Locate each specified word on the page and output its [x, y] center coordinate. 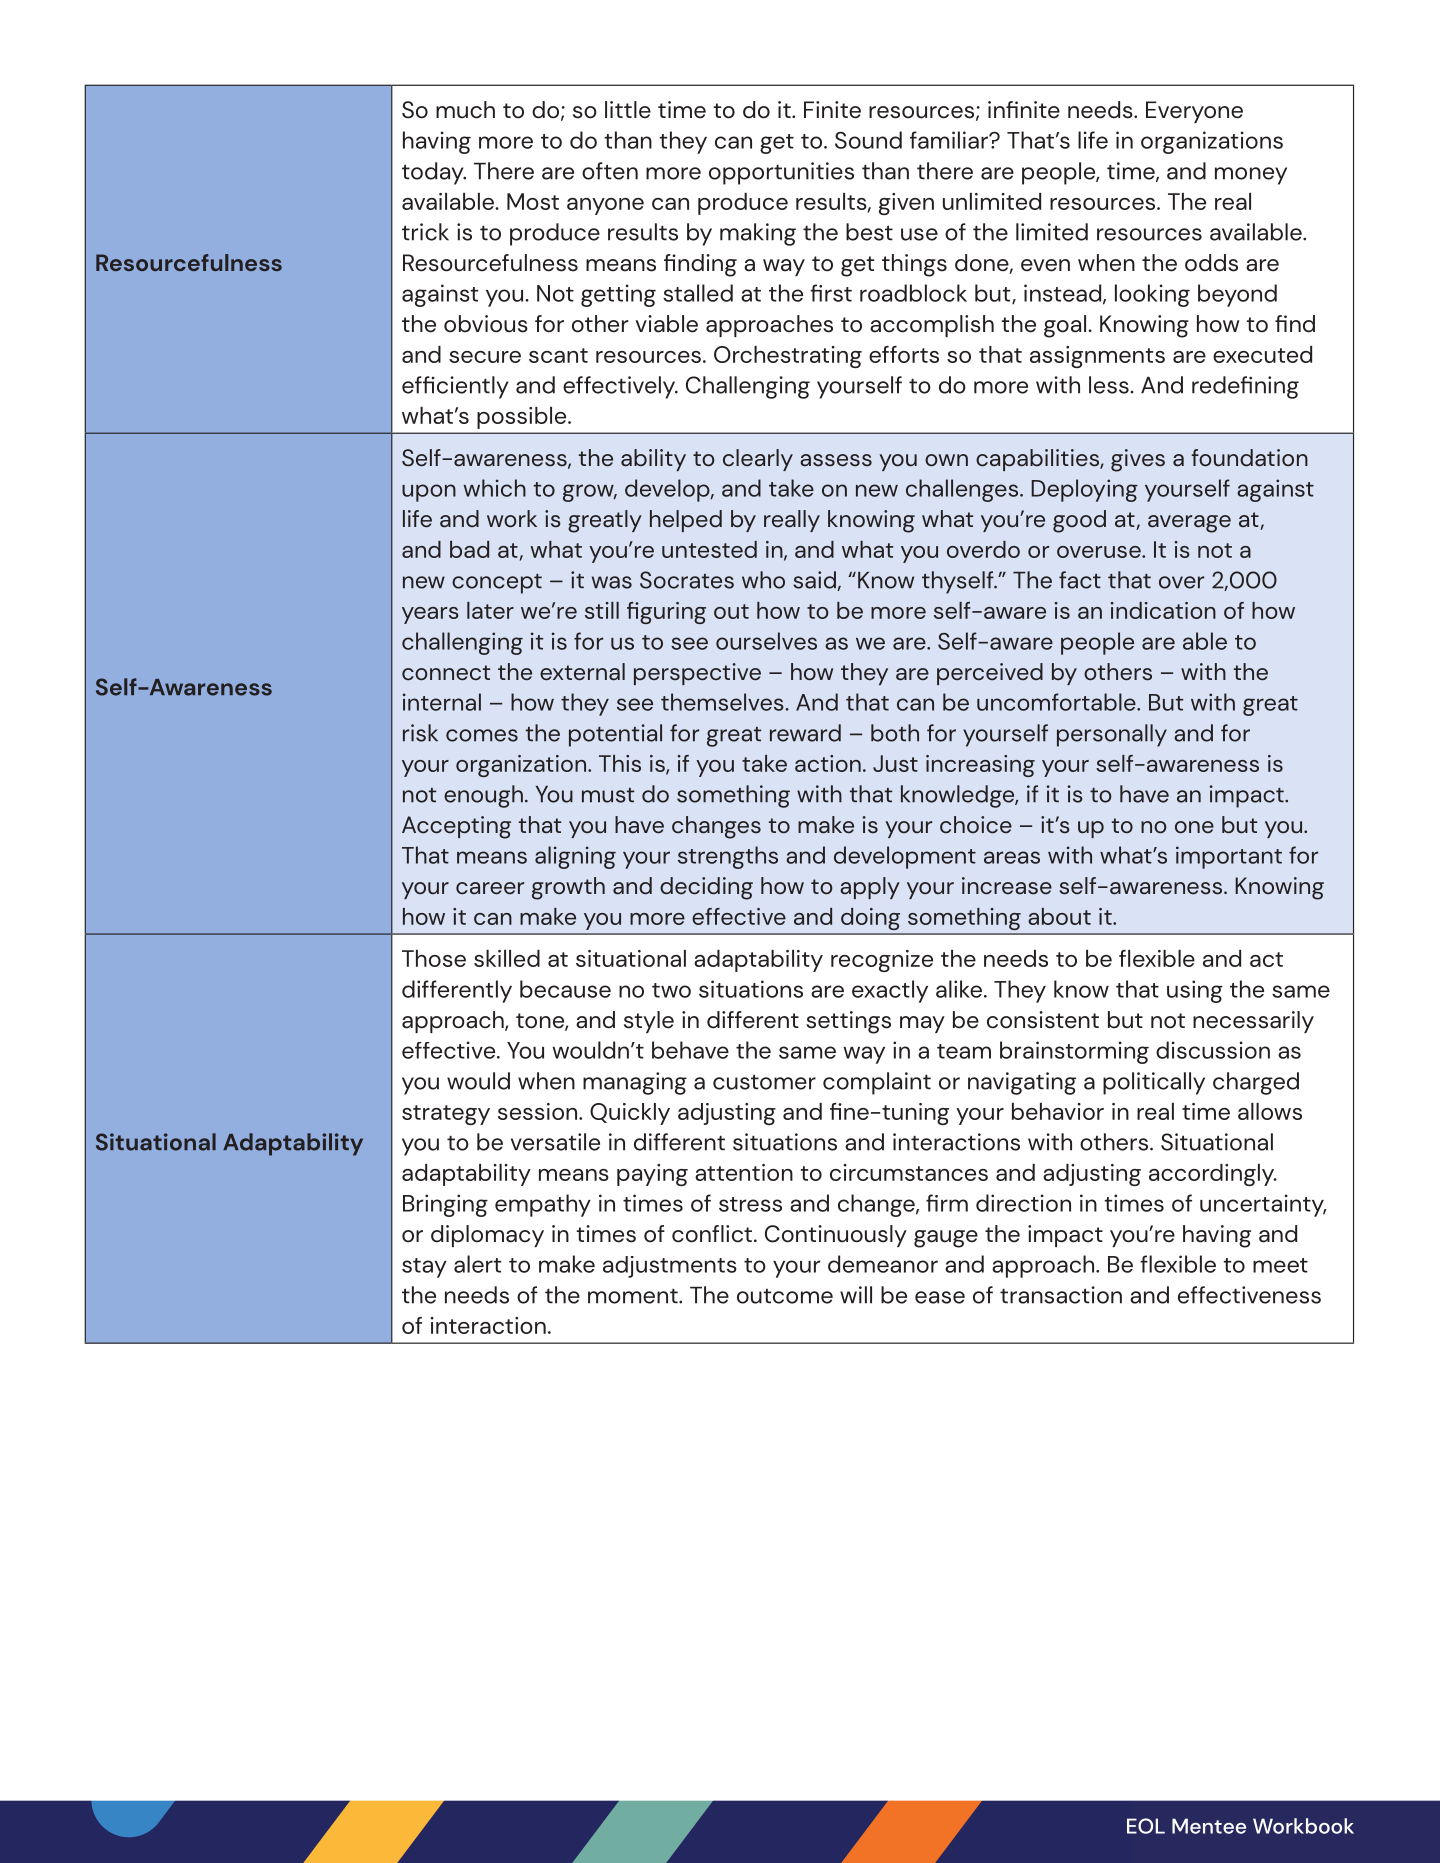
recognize [882, 961]
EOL [1146, 1826]
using [1195, 991]
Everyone [1194, 112]
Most [533, 201]
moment [634, 1296]
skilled [507, 958]
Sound [868, 140]
